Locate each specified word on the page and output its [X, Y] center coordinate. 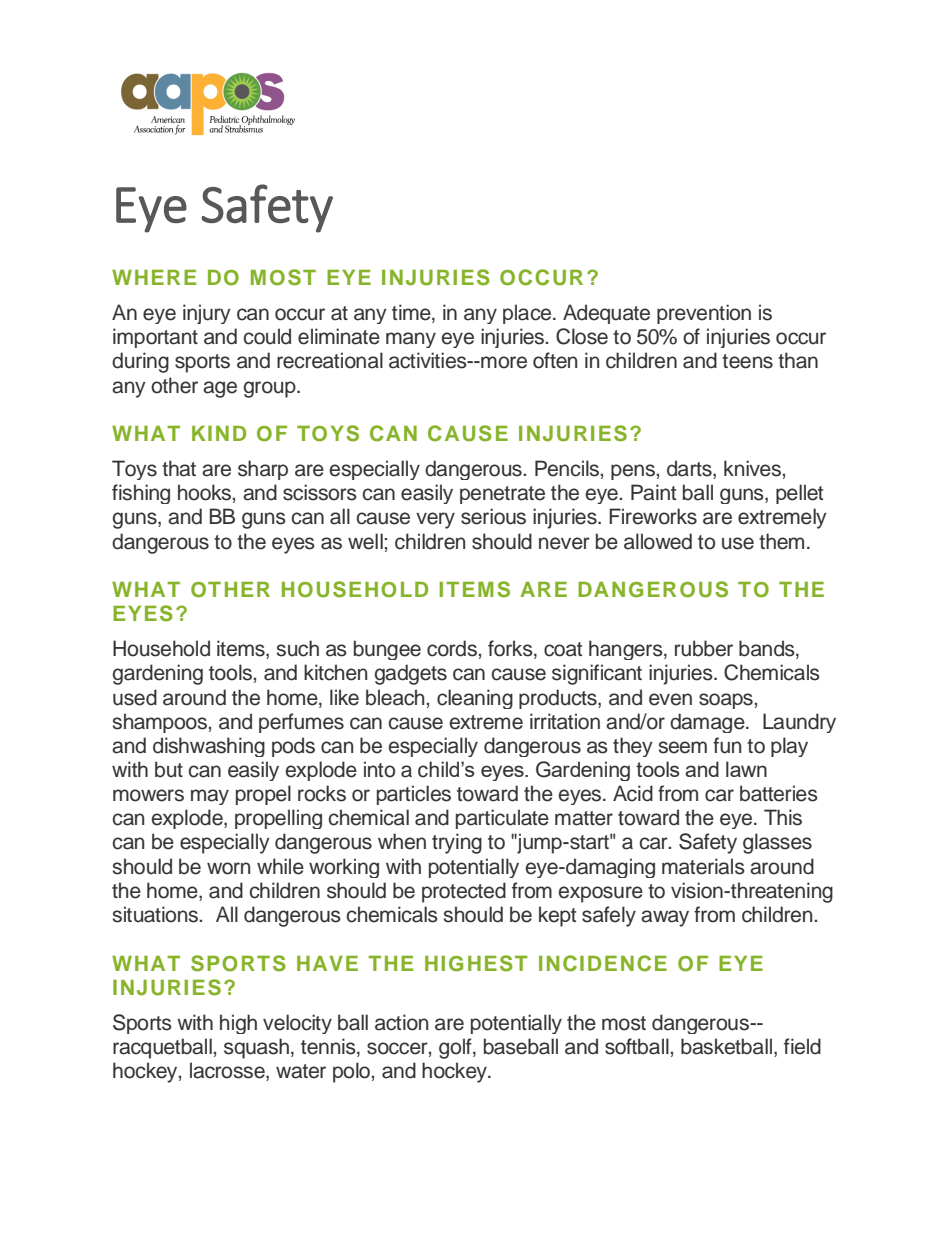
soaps [726, 701]
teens [747, 361]
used [135, 697]
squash [256, 1048]
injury [207, 314]
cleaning [475, 699]
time [412, 313]
